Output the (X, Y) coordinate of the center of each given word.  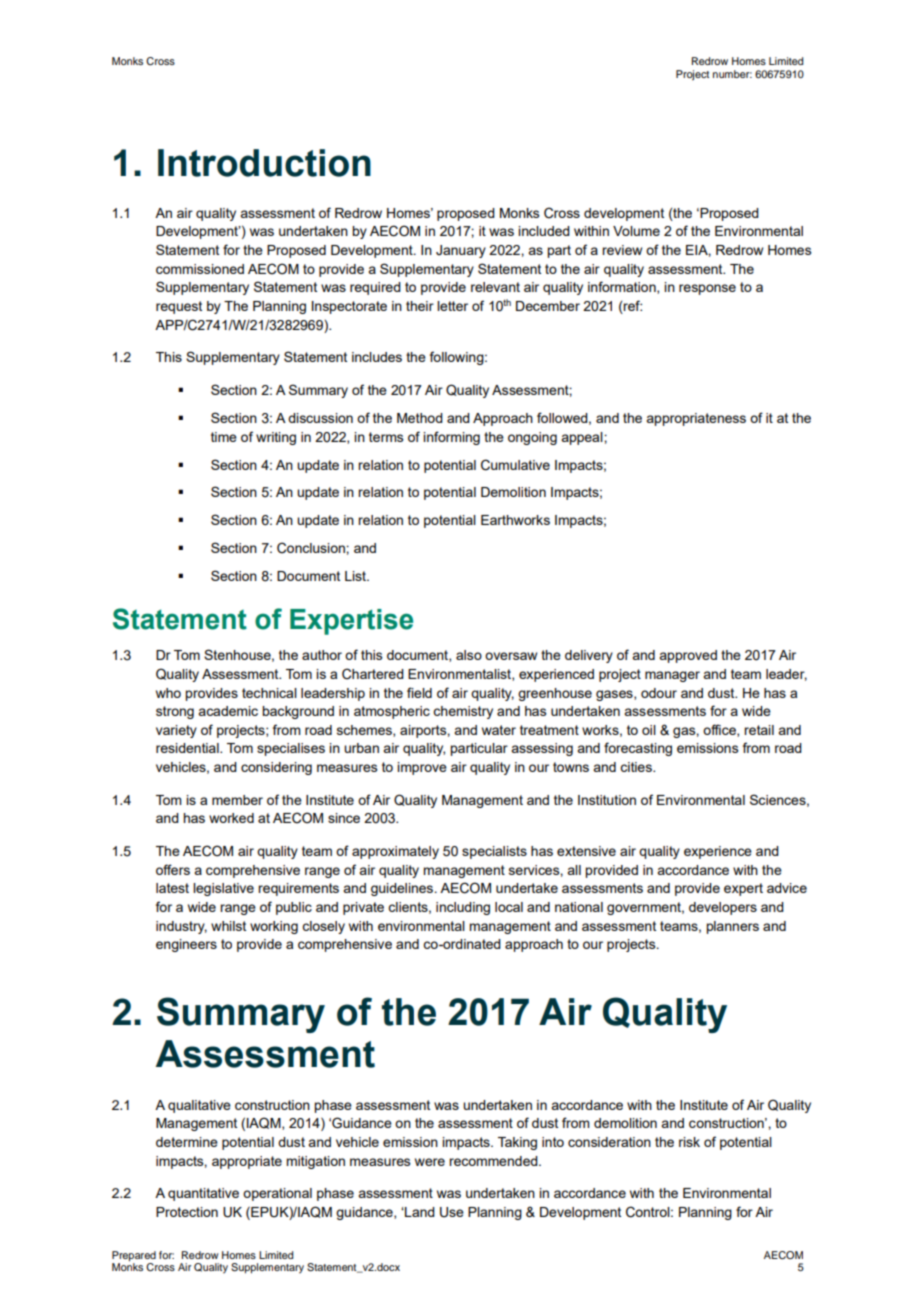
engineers (186, 945)
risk (689, 1142)
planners (732, 927)
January (461, 251)
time (224, 437)
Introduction (264, 163)
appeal (583, 438)
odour (659, 693)
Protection (187, 1212)
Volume (636, 231)
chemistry (463, 712)
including (463, 908)
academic (228, 711)
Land (419, 1212)
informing (451, 438)
